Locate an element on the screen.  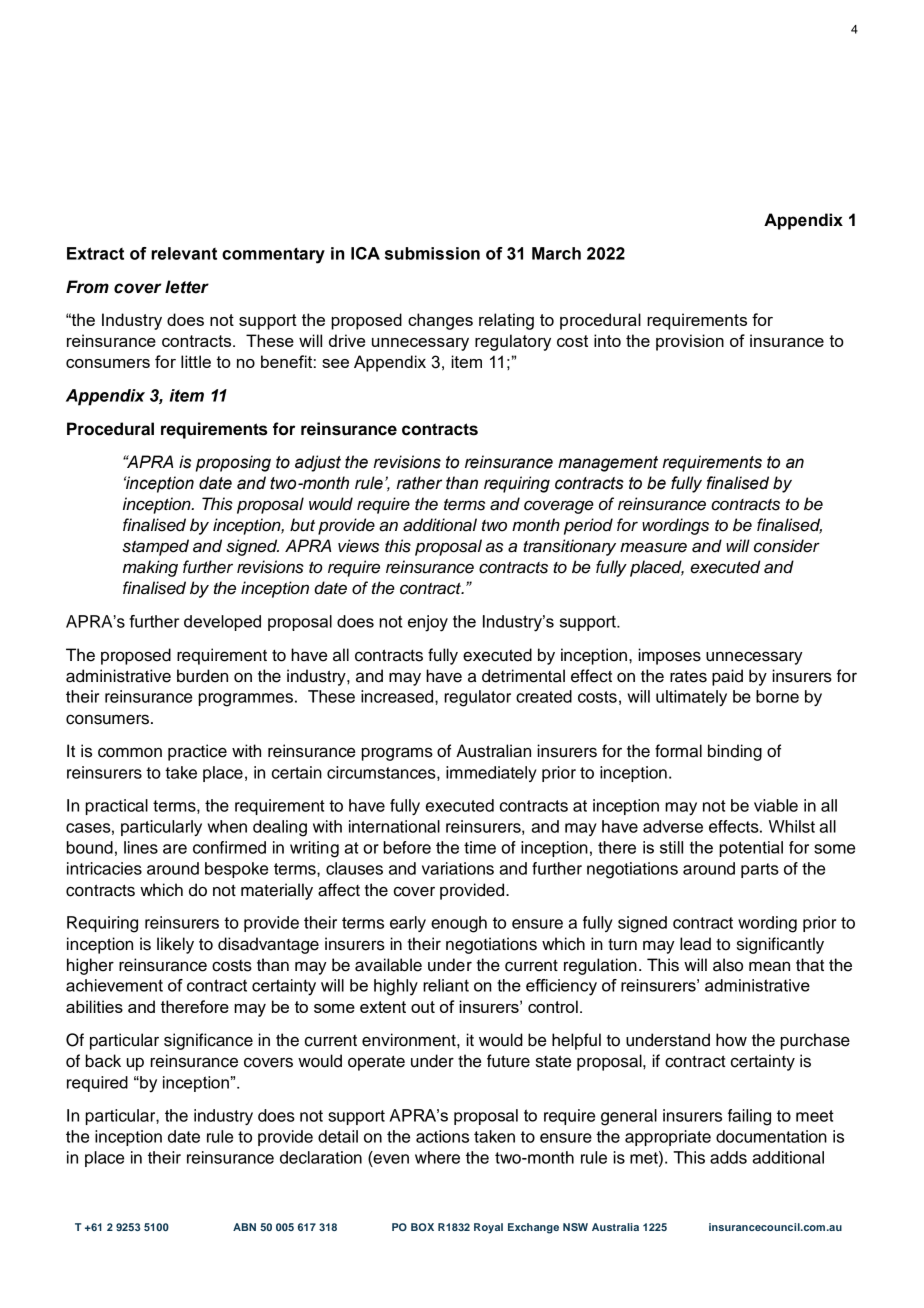
ABN is located at coordinates (244, 1227).
